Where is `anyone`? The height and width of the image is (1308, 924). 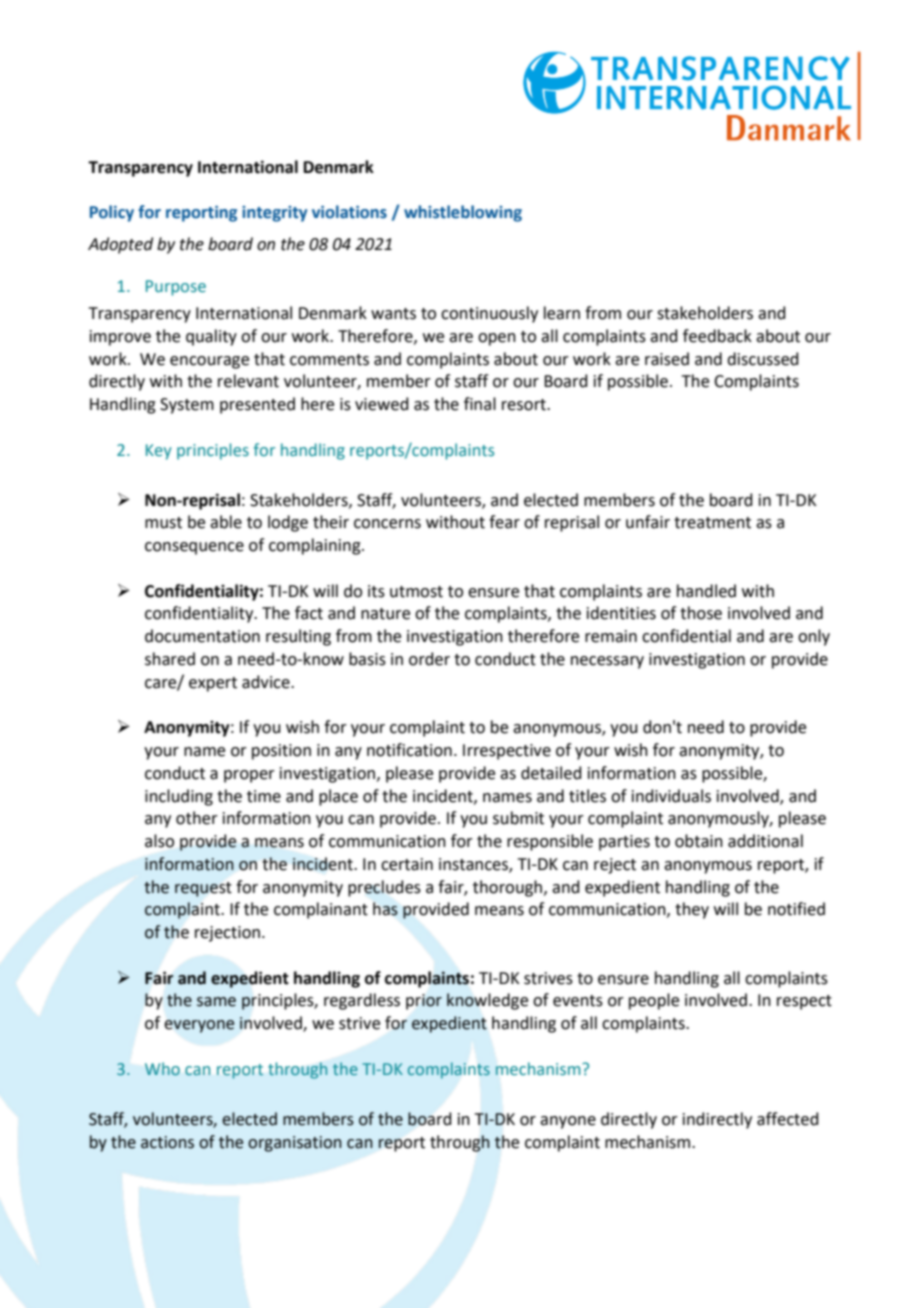 anyone is located at coordinates (568, 1122).
